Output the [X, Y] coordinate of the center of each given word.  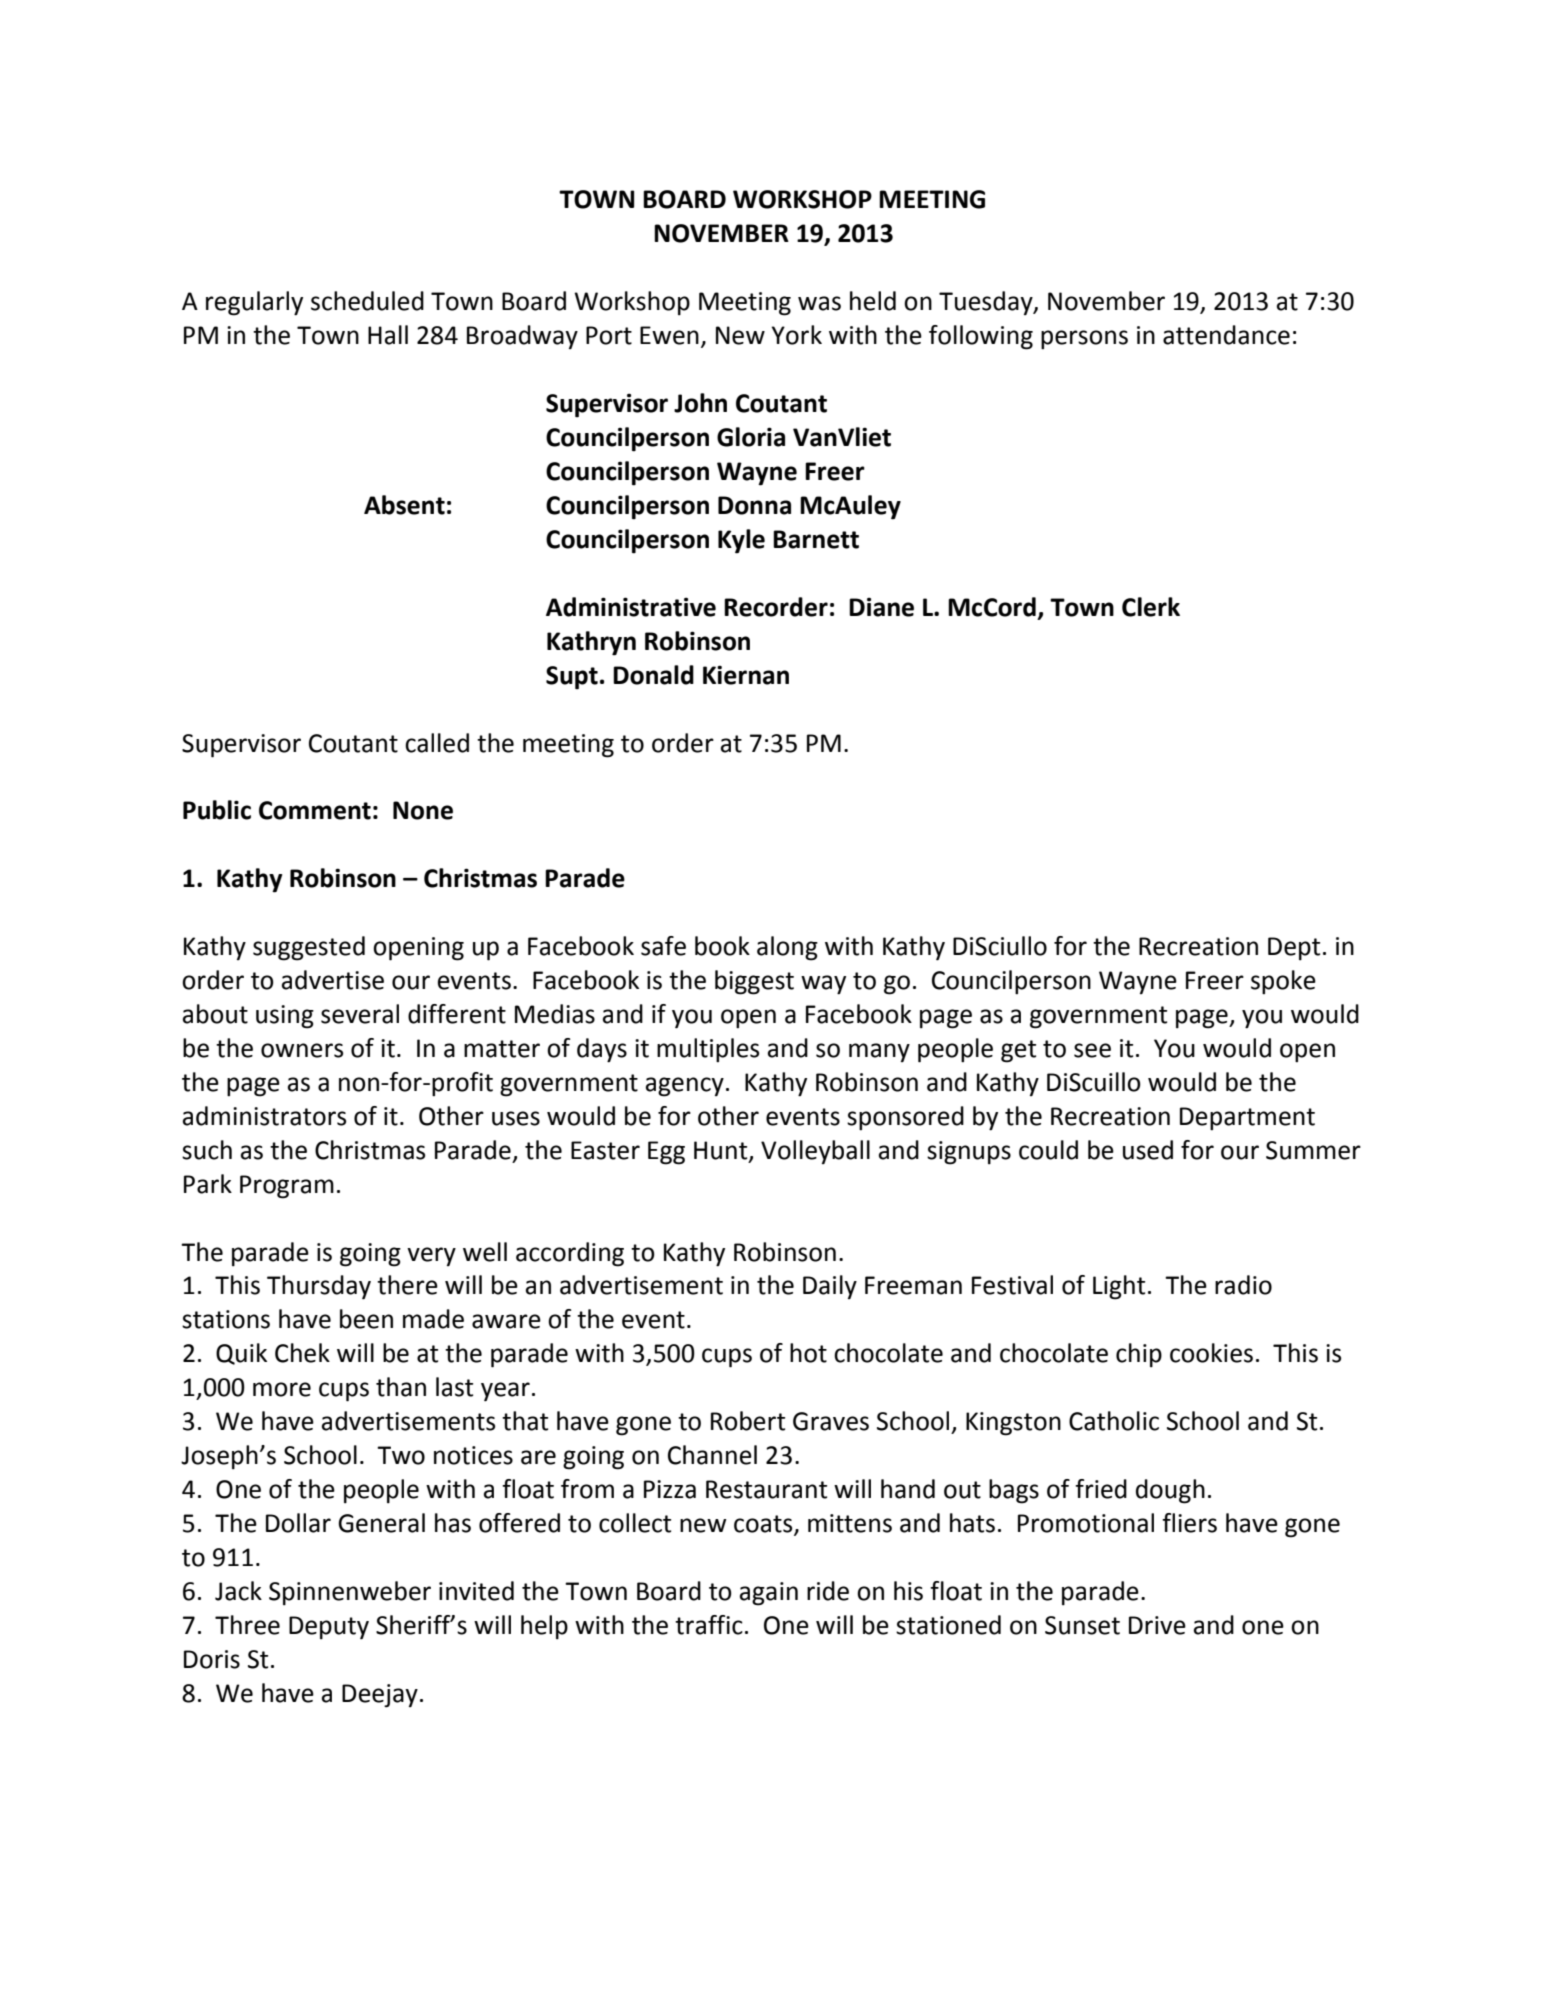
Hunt [722, 1151]
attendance [1226, 335]
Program [287, 1187]
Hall [388, 335]
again [769, 1594]
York [796, 335]
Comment [315, 810]
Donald [653, 675]
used [1148, 1150]
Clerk [1151, 607]
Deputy [329, 1628]
